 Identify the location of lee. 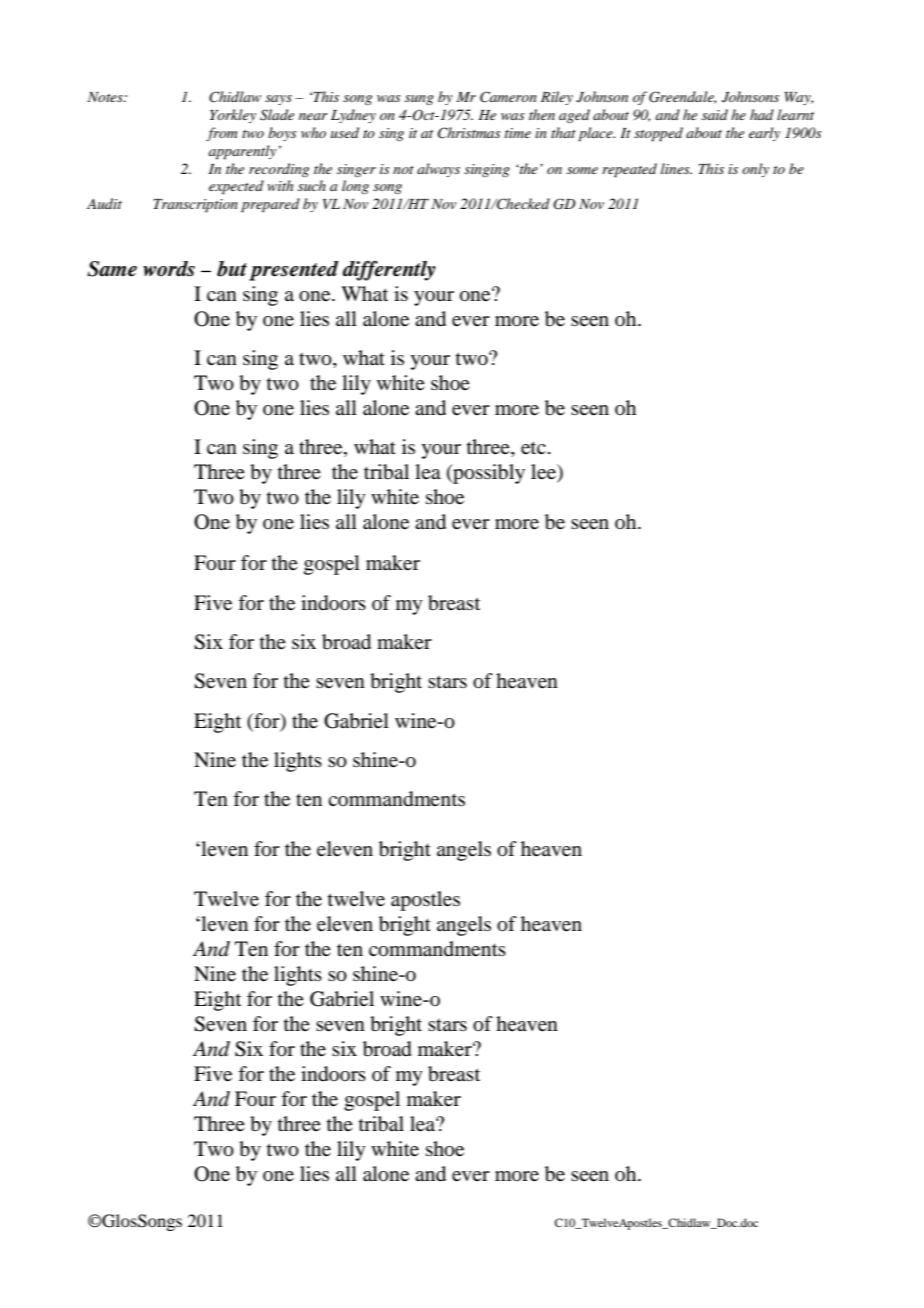
(544, 473).
